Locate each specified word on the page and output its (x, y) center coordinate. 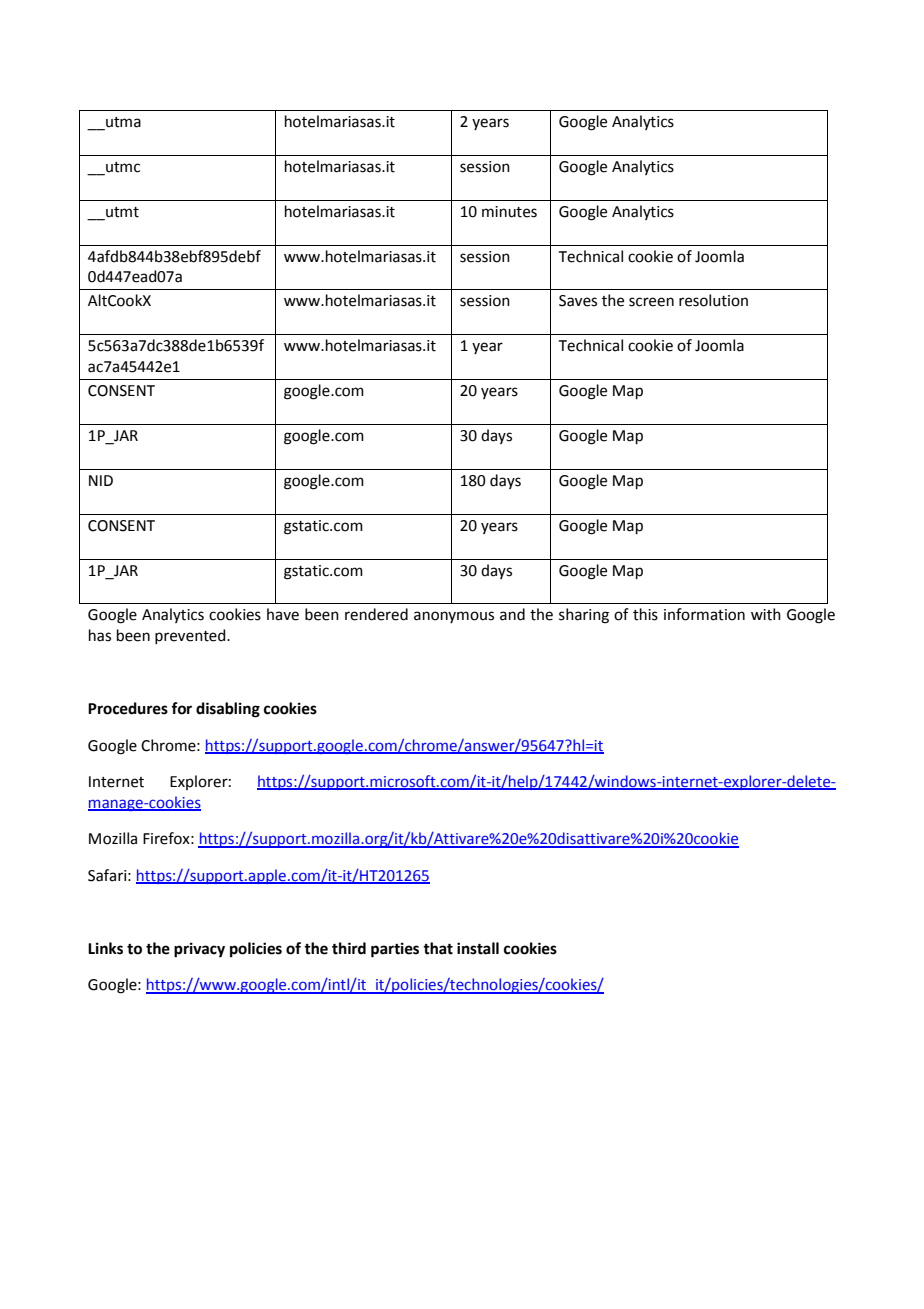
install (478, 948)
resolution (713, 300)
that (438, 948)
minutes (509, 212)
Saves (578, 301)
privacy (199, 950)
